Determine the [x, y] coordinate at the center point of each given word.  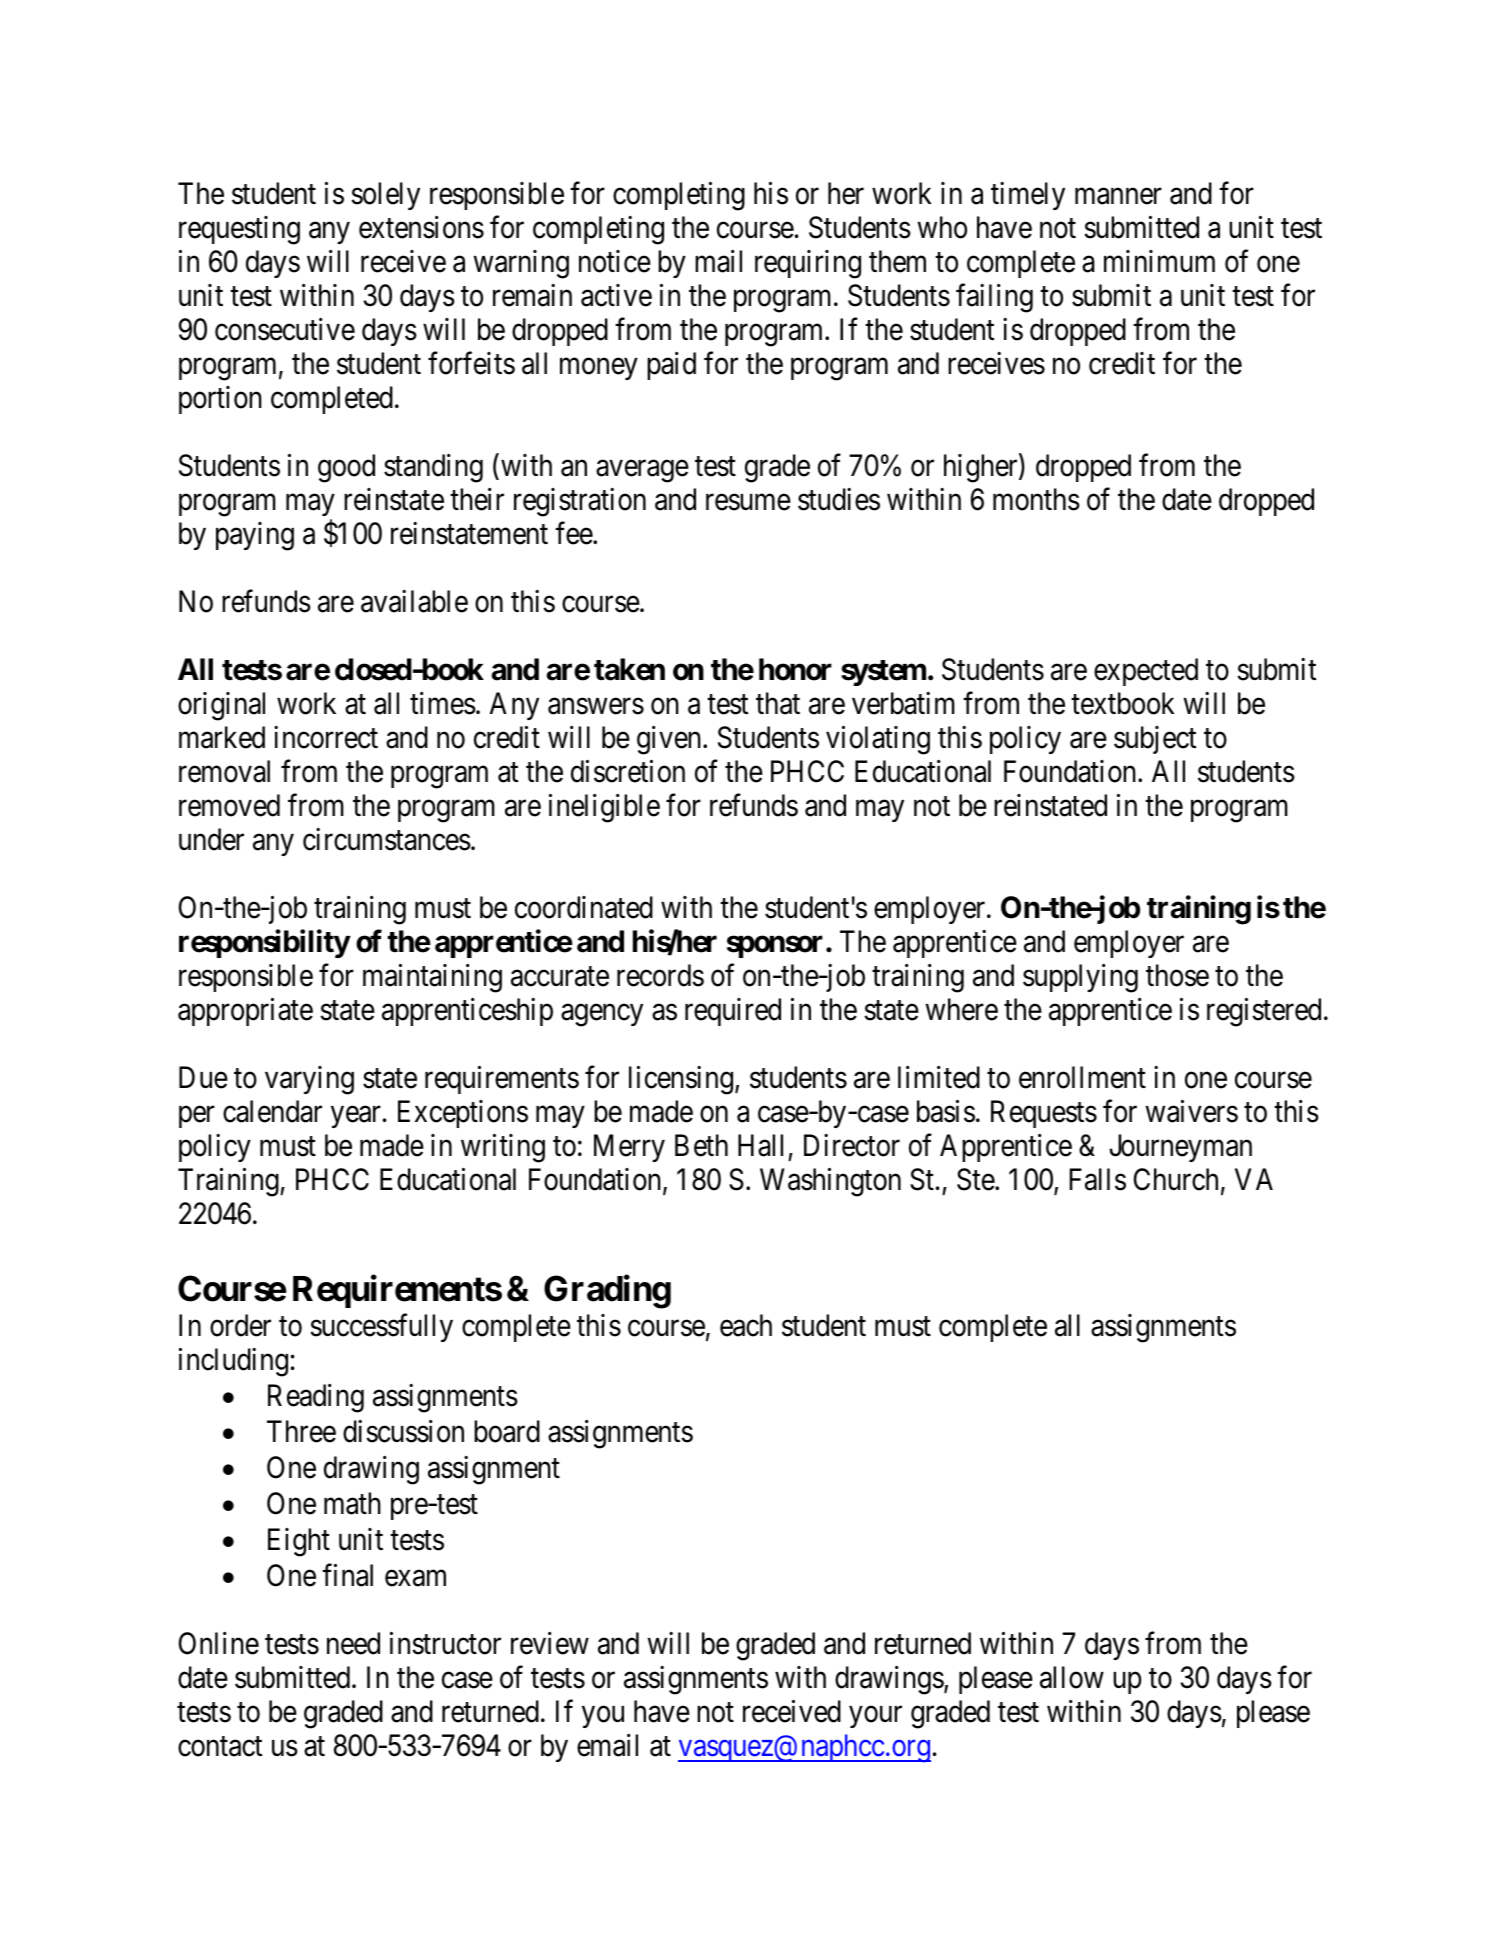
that [778, 703]
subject [1155, 740]
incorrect [326, 737]
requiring [808, 264]
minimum [1159, 261]
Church [1176, 1179]
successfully [381, 1327]
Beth [701, 1145]
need [353, 1643]
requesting [239, 230]
